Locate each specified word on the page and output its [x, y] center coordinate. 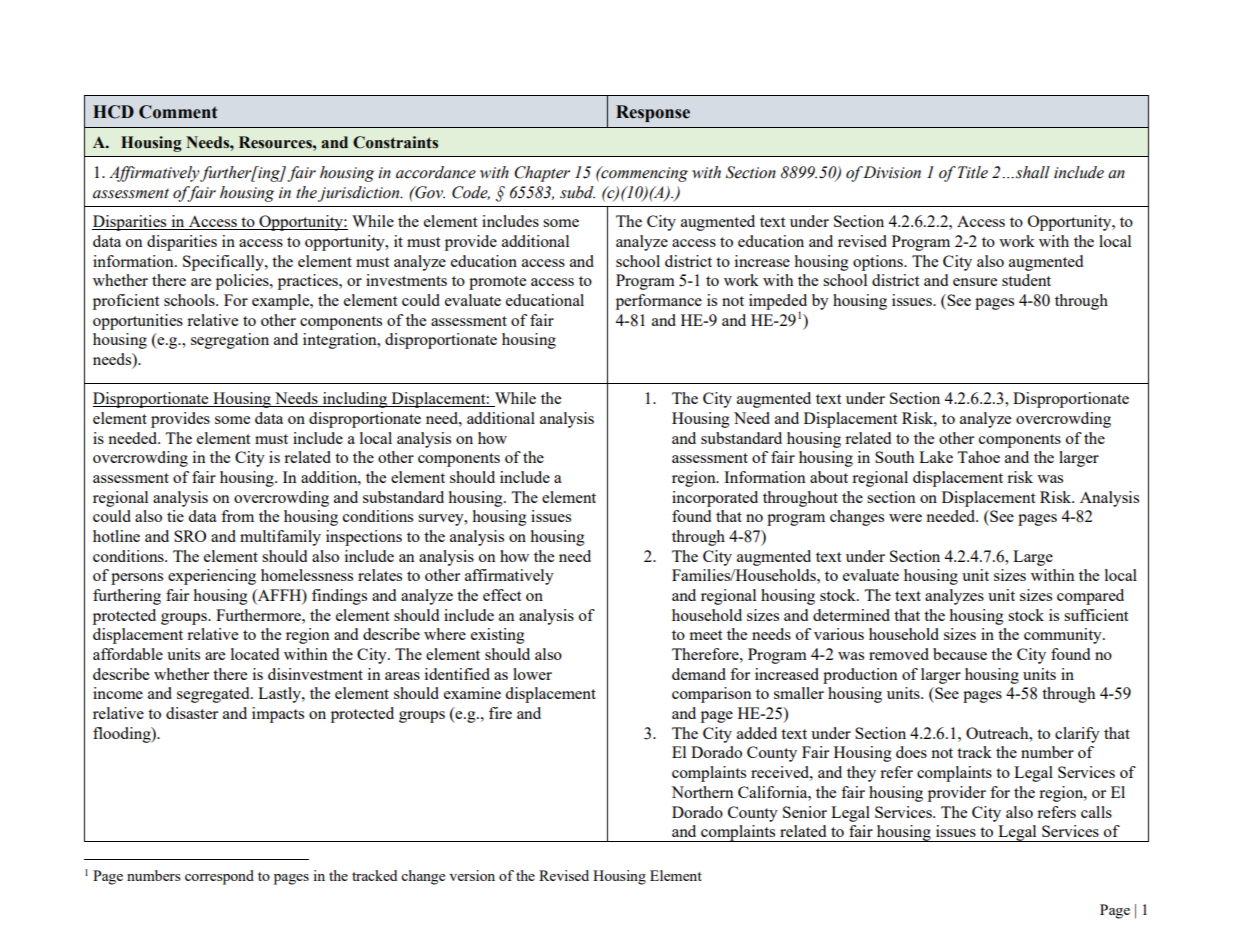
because [960, 654]
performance [659, 302]
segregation [230, 341]
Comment [178, 112]
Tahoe [978, 457]
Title [973, 172]
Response [653, 113]
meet [705, 635]
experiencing [212, 577]
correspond [219, 877]
